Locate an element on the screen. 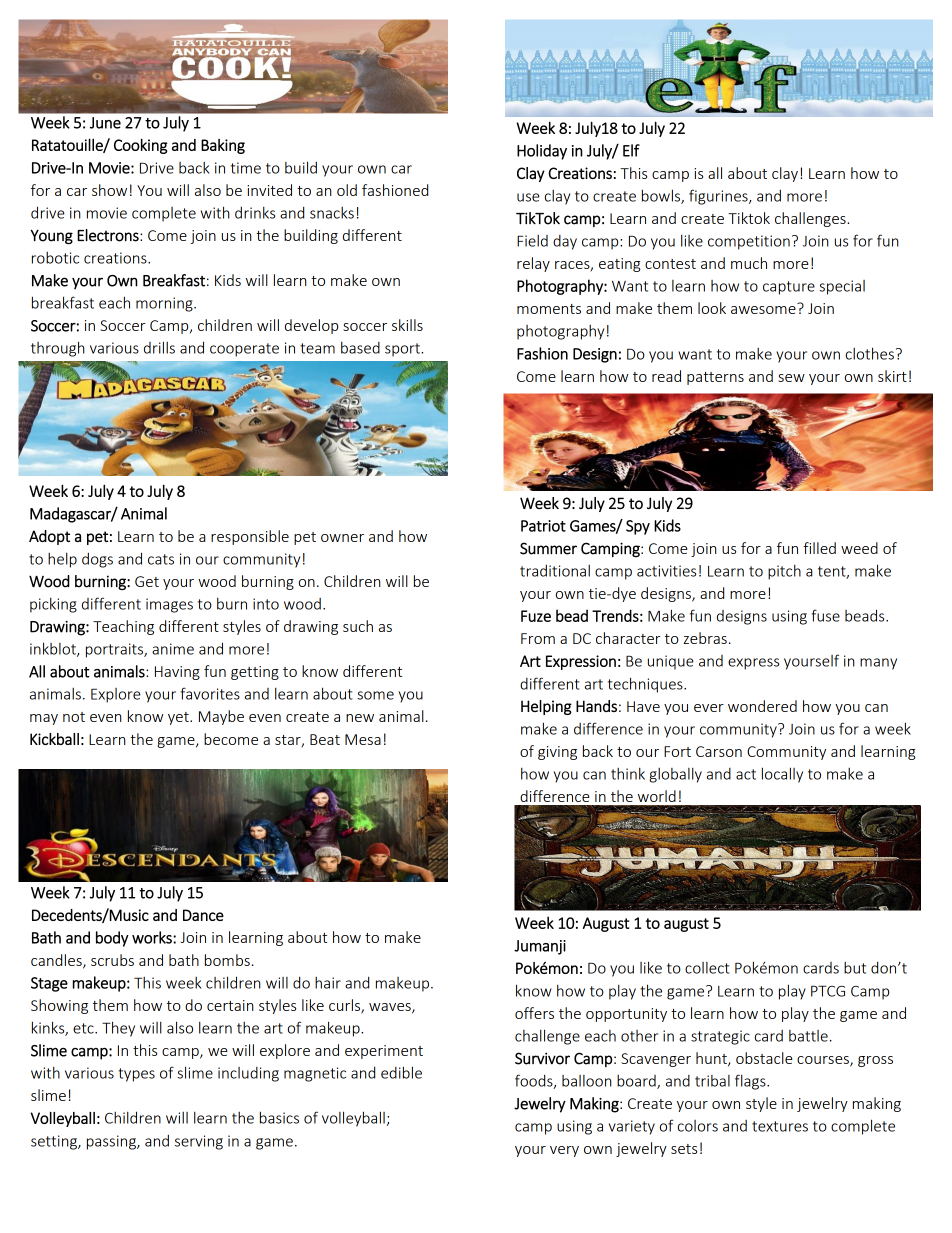 The image size is (952, 1233). edible is located at coordinates (401, 1072).
